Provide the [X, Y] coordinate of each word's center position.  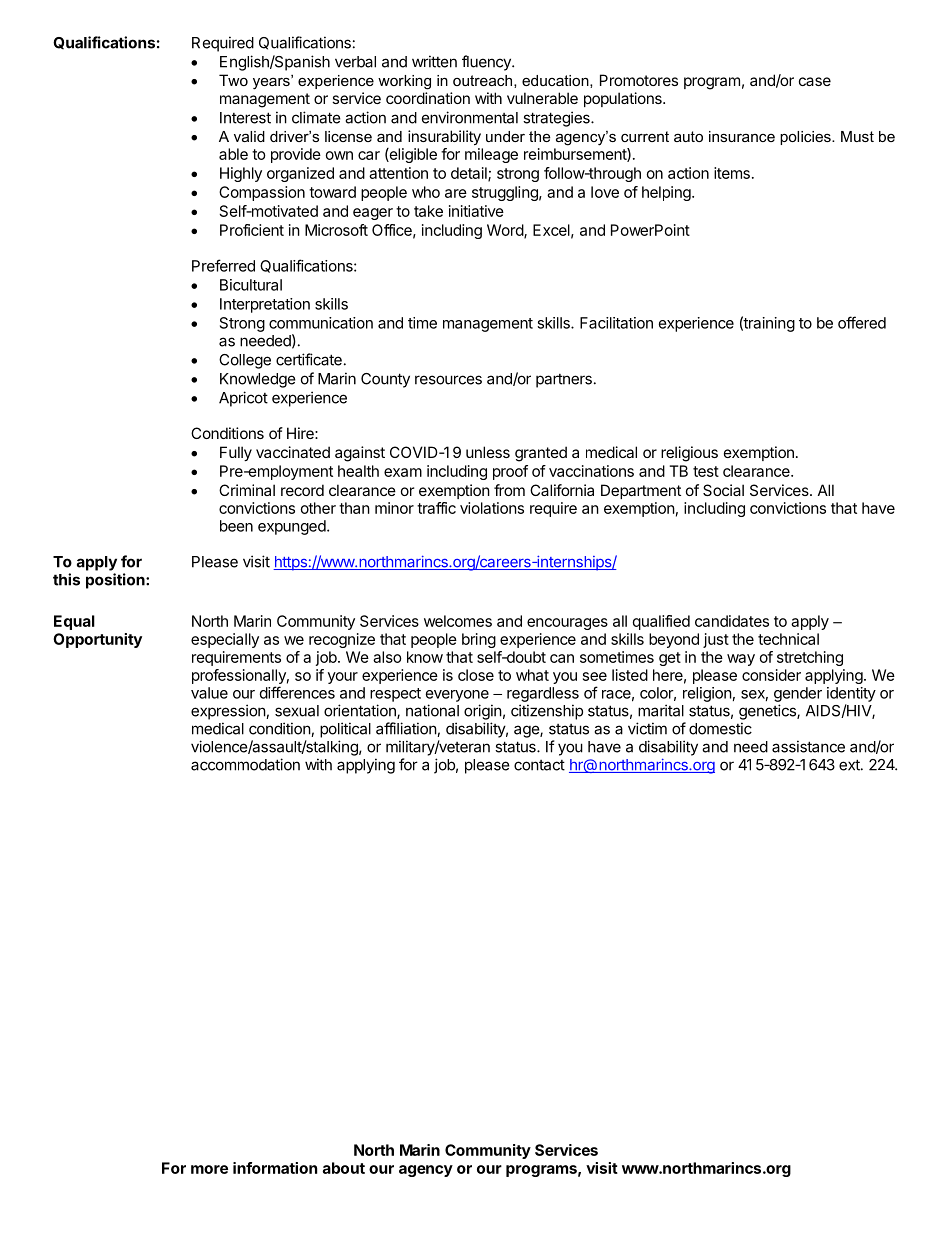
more [209, 1169]
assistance [808, 746]
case [815, 81]
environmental [470, 117]
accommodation [245, 764]
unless [488, 452]
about [344, 1168]
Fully [236, 453]
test [706, 471]
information [275, 1168]
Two [233, 80]
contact [539, 765]
